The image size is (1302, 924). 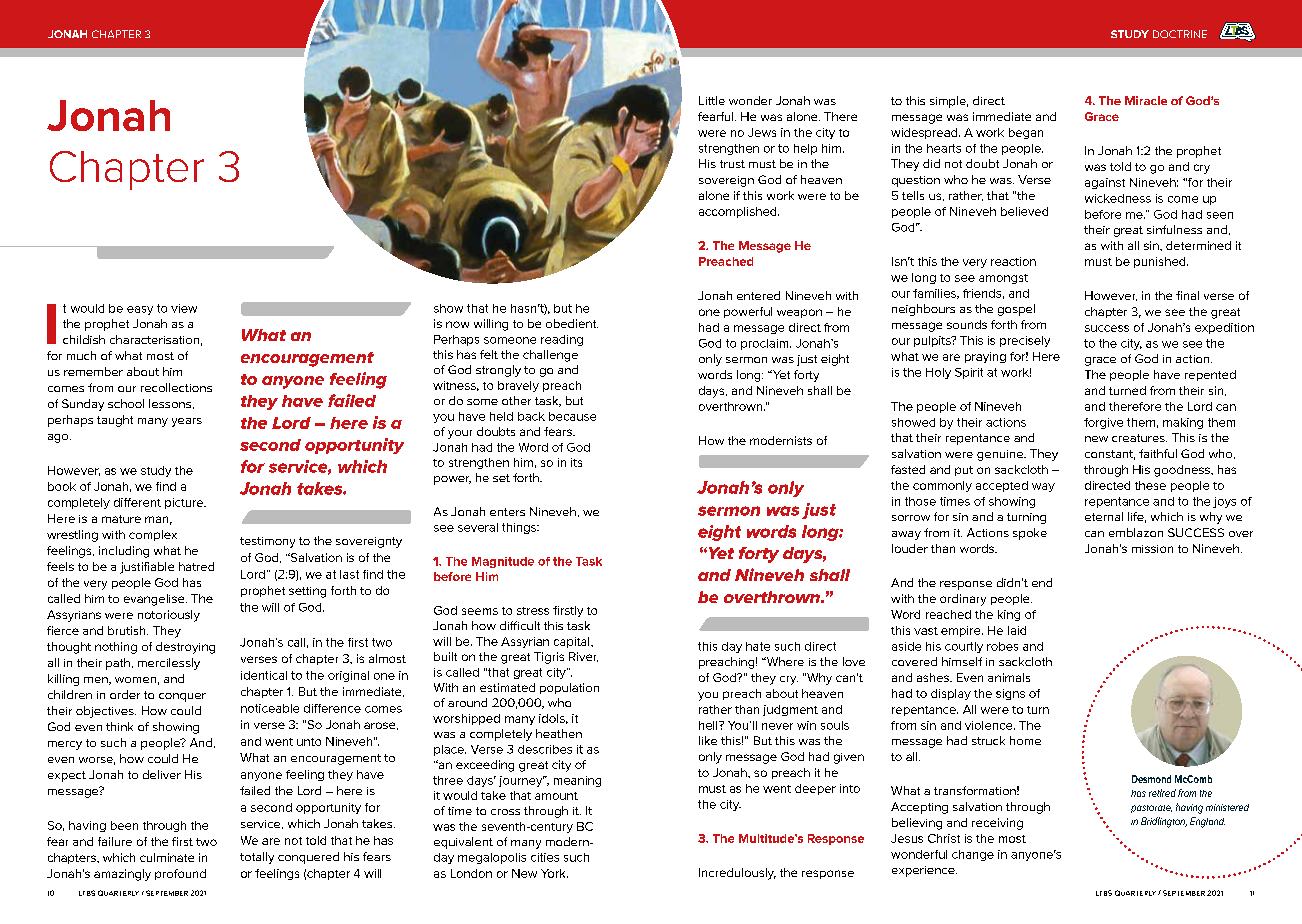 I want to click on years, so click(x=187, y=422).
